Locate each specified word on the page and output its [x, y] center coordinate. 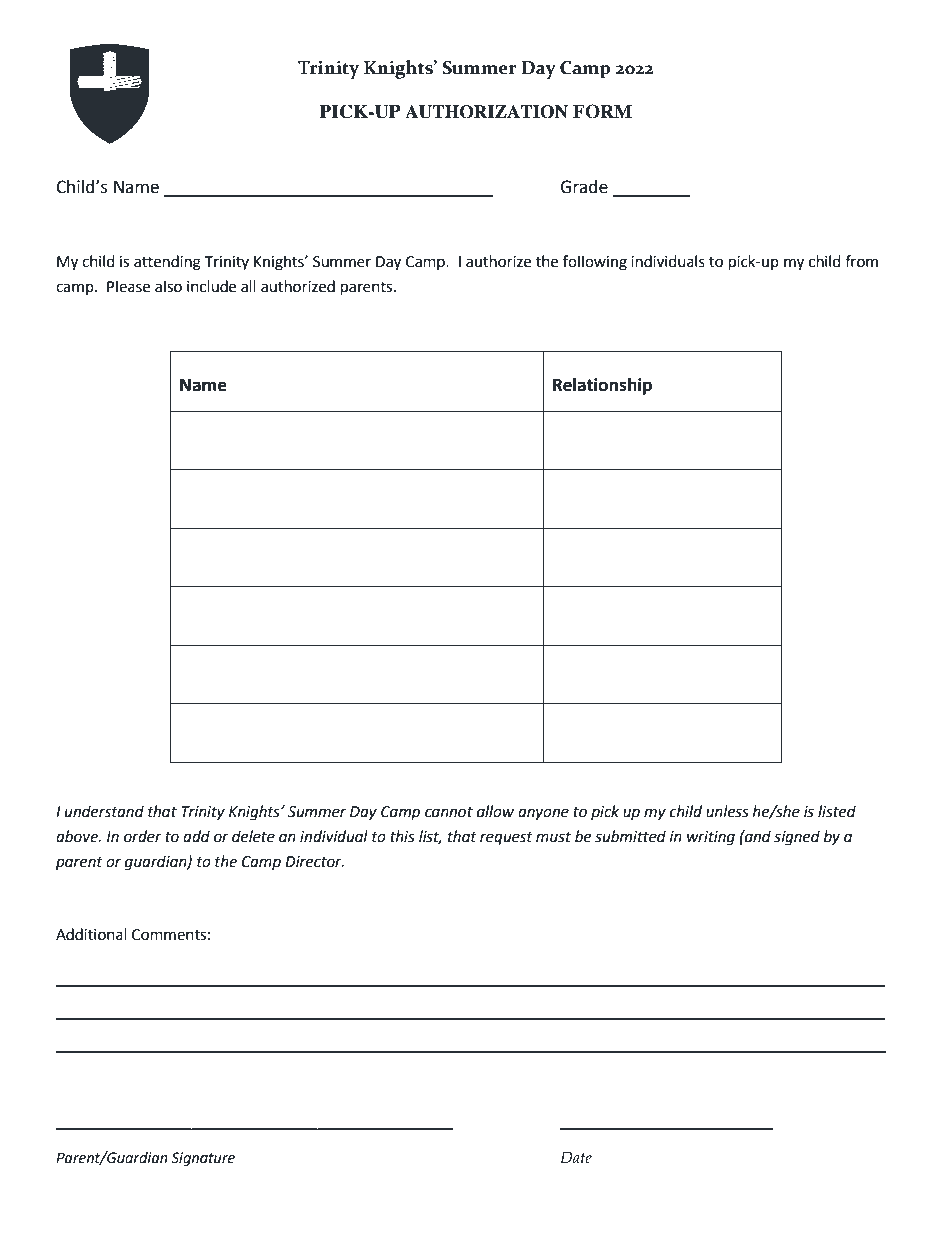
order [143, 836]
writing [711, 838]
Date [576, 1157]
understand [104, 811]
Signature [203, 1159]
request [506, 839]
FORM [602, 111]
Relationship [602, 386]
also [168, 286]
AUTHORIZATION [486, 112]
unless [727, 811]
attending [167, 263]
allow [495, 811]
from [861, 261]
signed [797, 838]
